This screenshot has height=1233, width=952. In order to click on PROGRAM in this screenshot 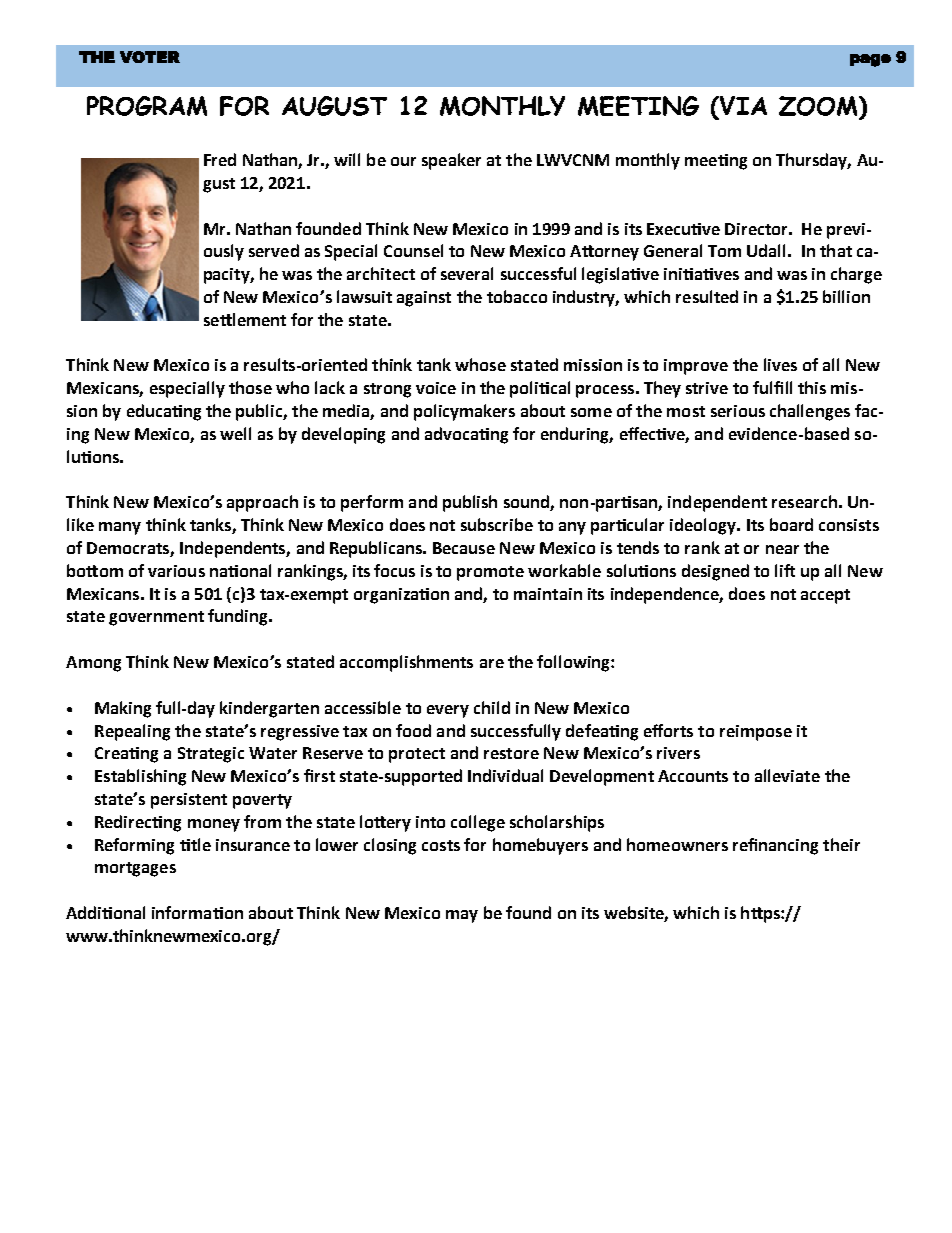, I will do `click(147, 106)`.
